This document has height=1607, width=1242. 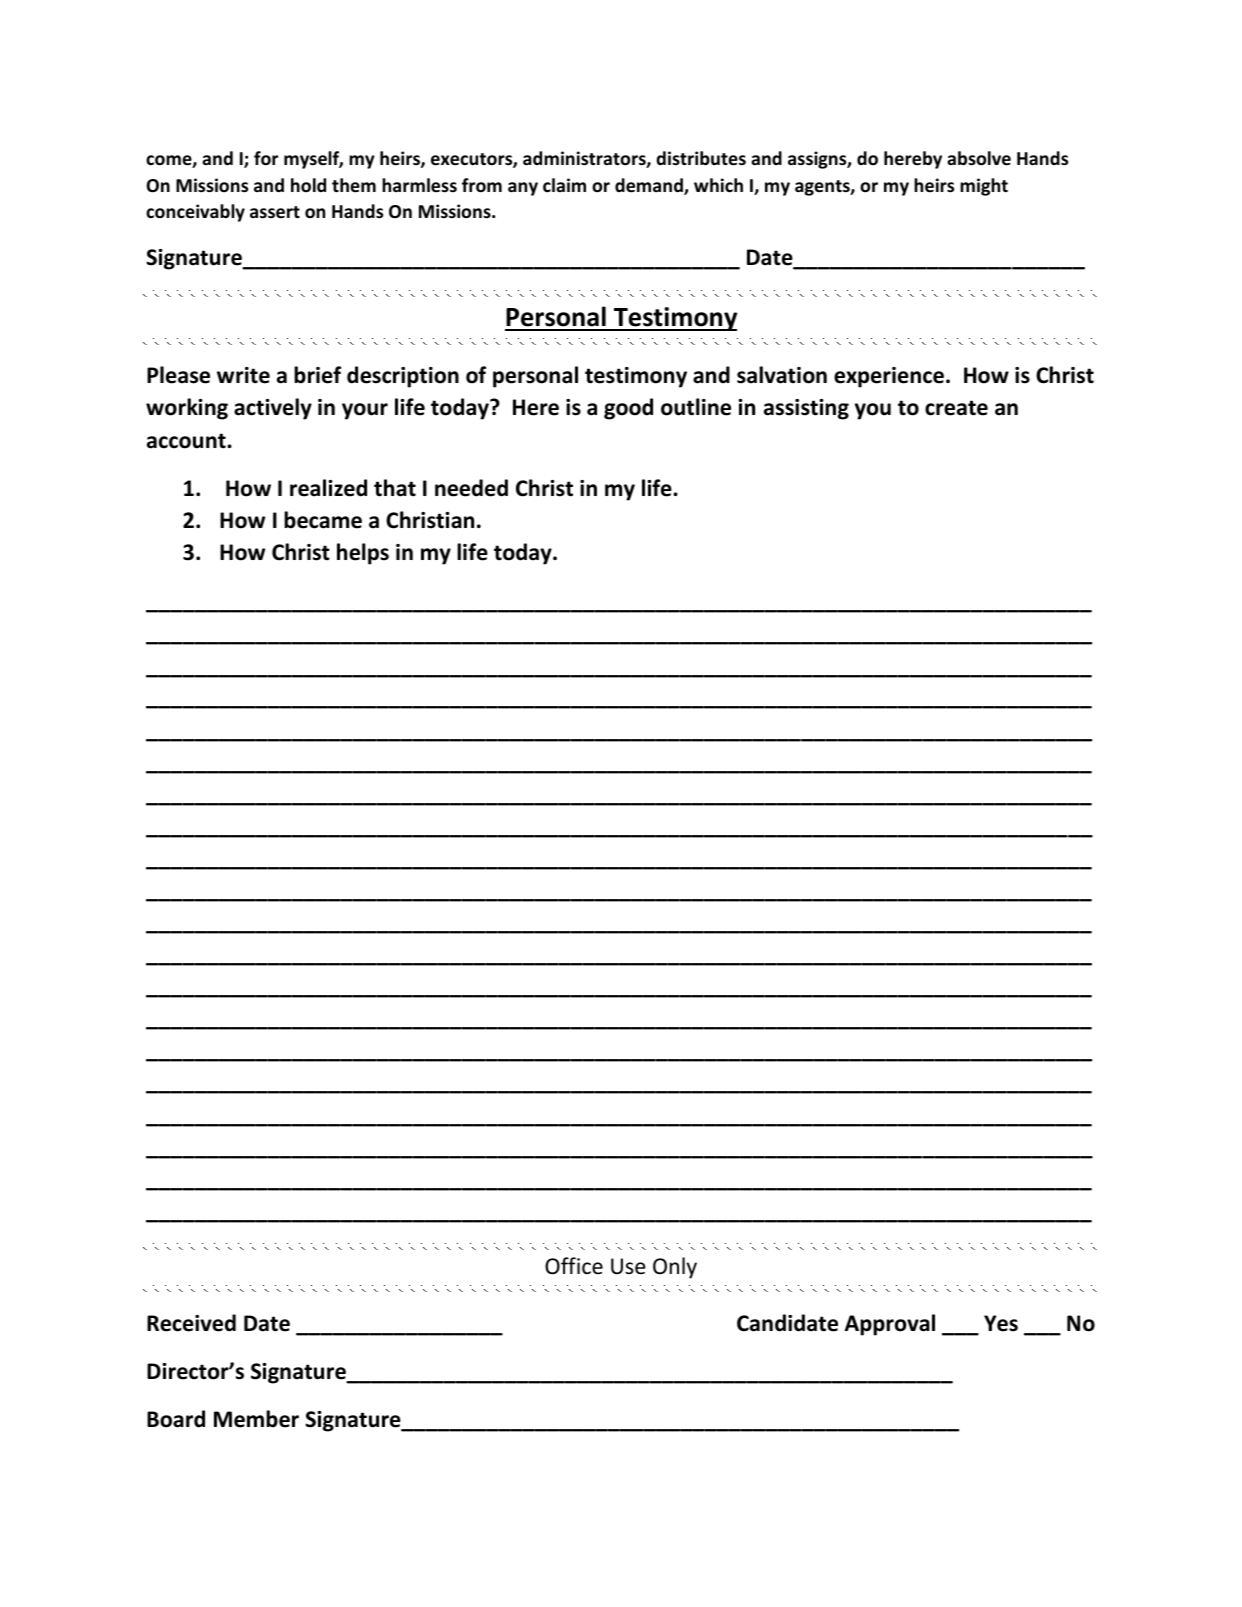 What do you see at coordinates (574, 1266) in the document?
I see `Office` at bounding box center [574, 1266].
